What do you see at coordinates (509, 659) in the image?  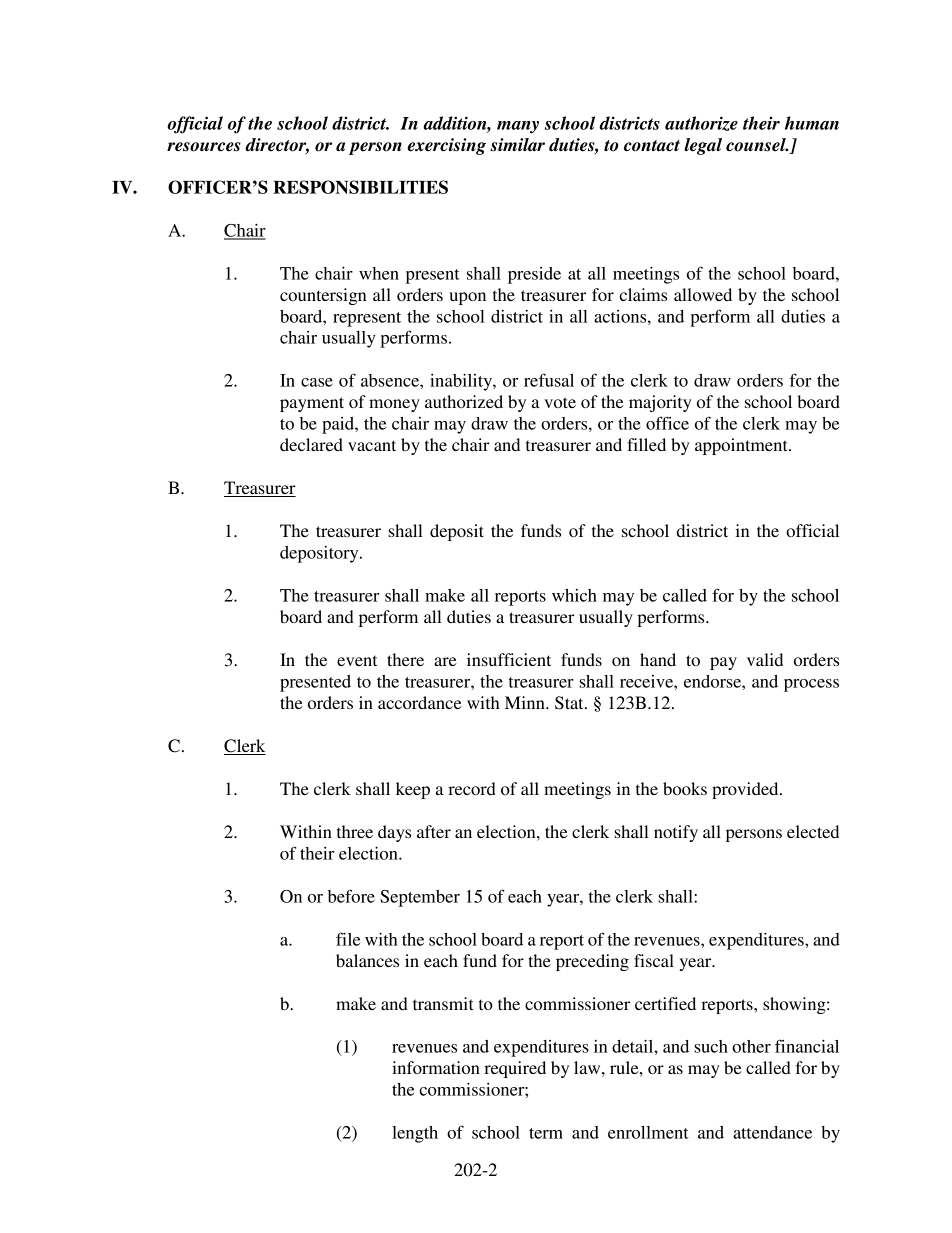 I see `insufficient` at bounding box center [509, 659].
